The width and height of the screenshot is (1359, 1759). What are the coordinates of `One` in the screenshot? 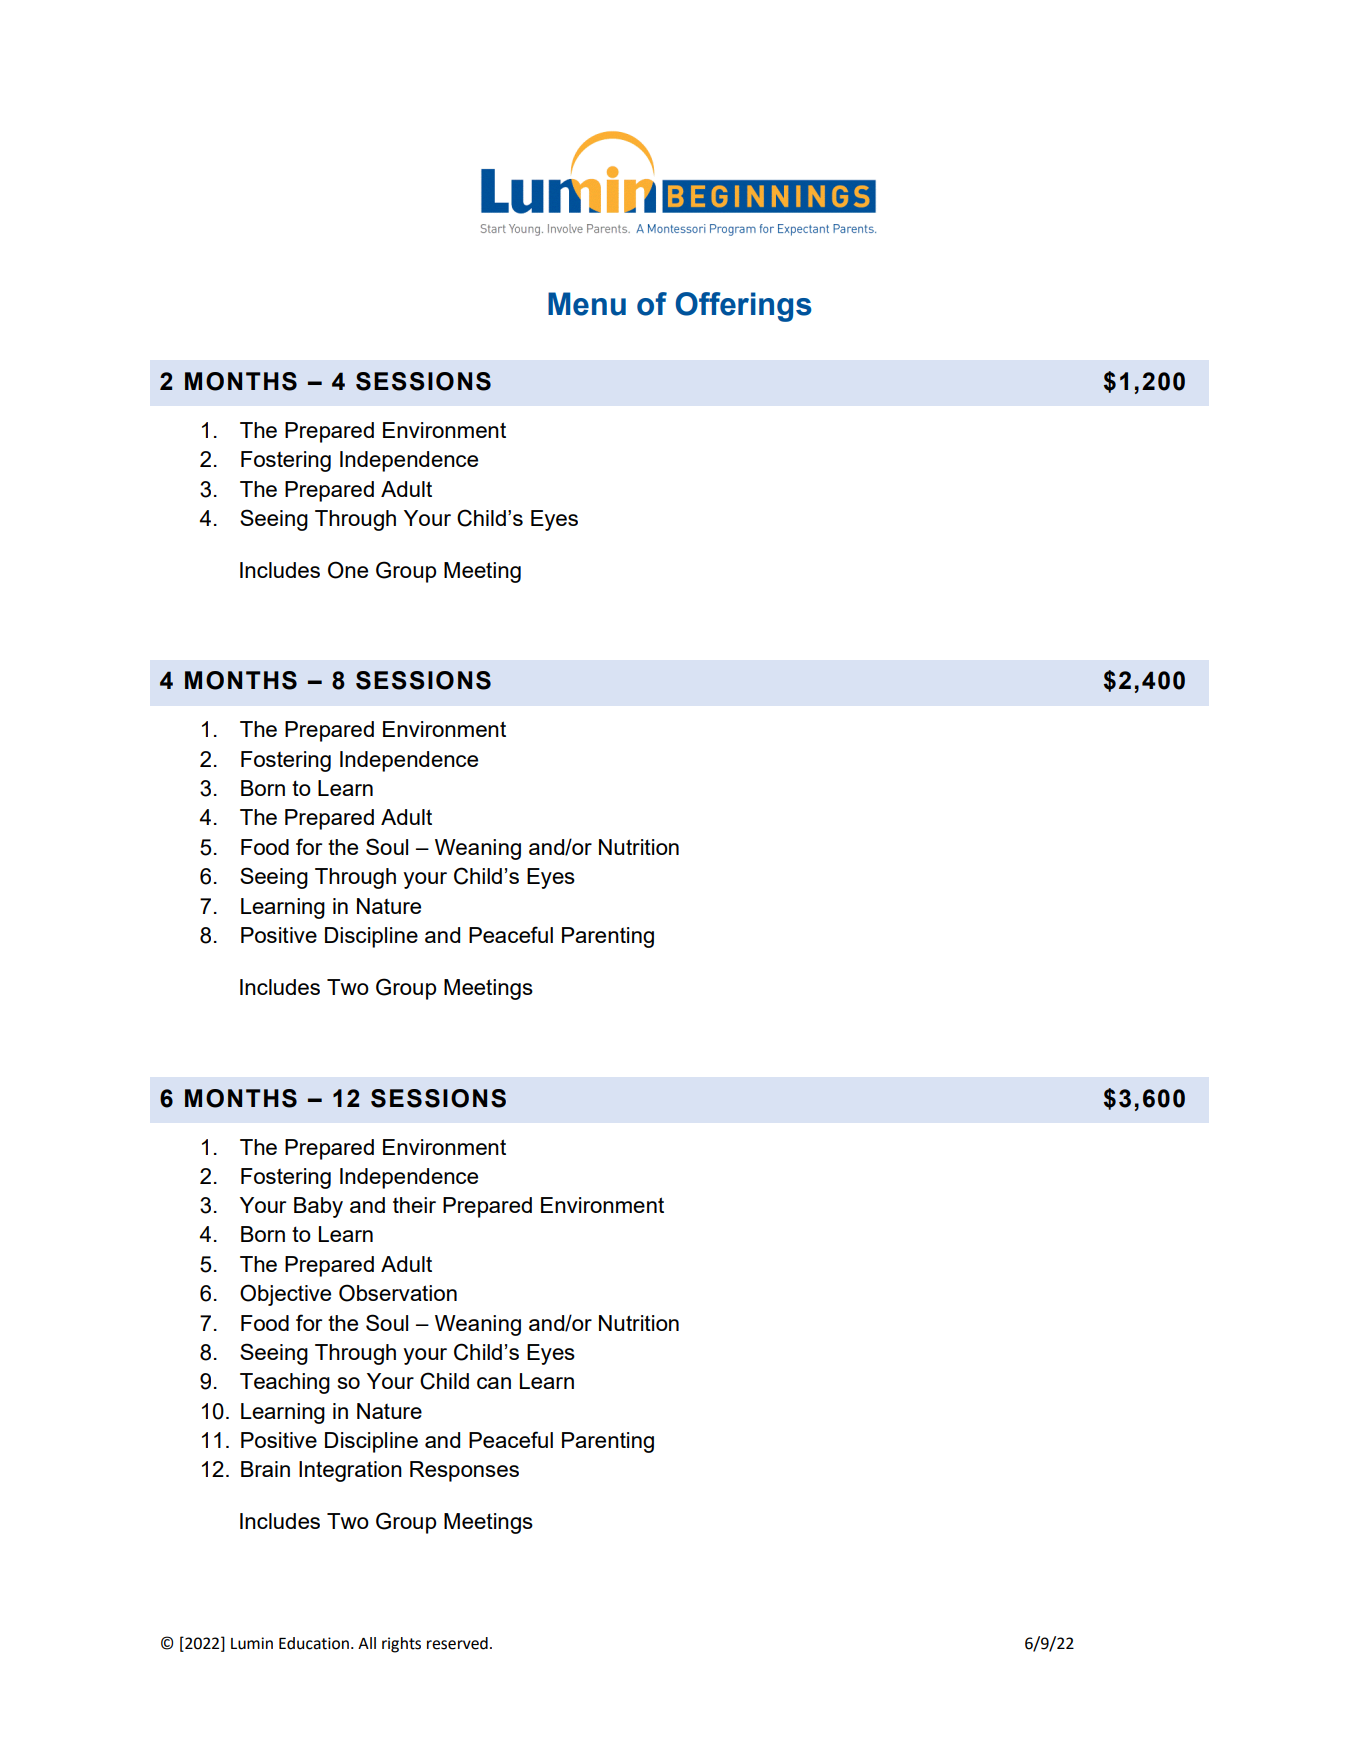 It's located at (348, 570).
